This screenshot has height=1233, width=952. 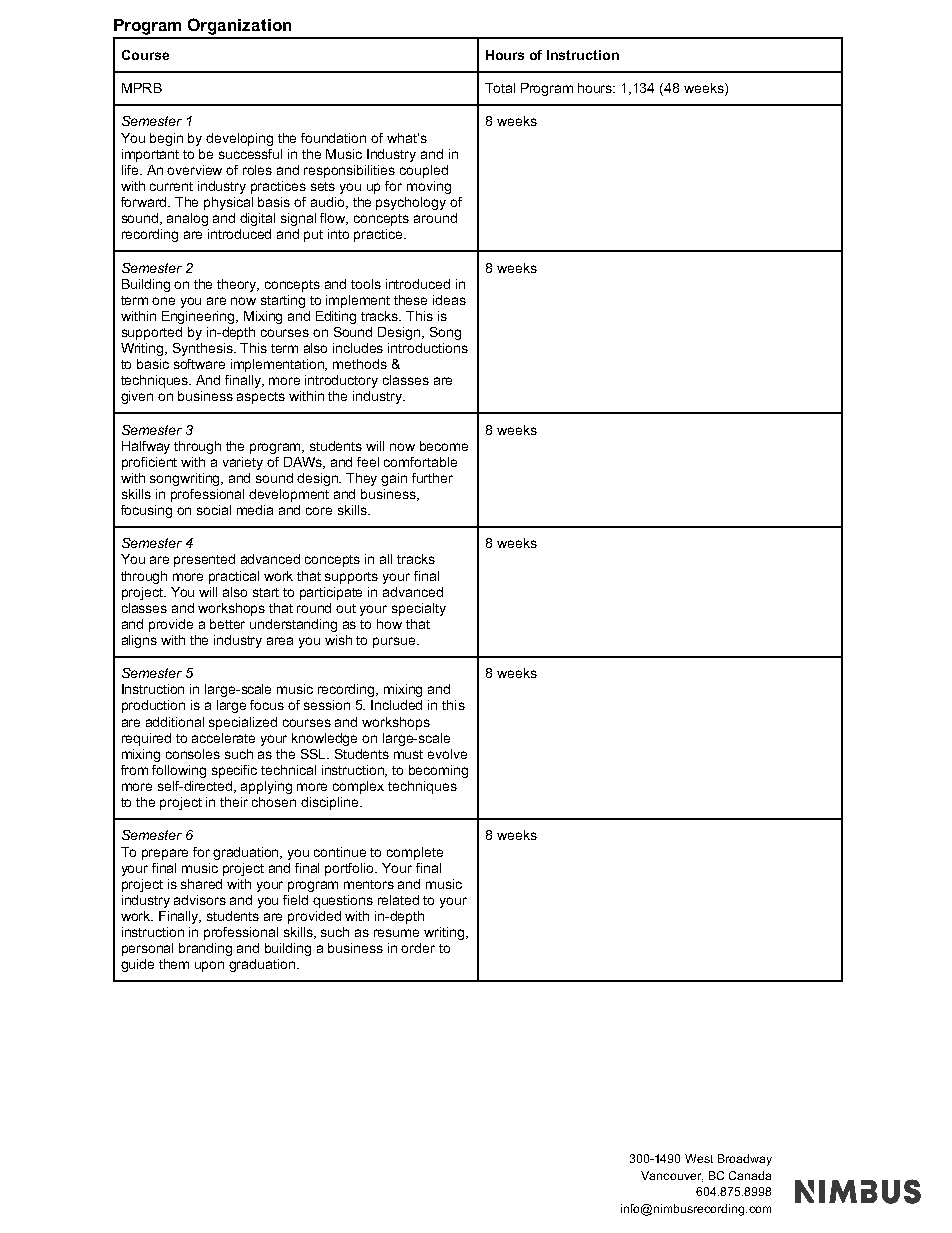 What do you see at coordinates (447, 754) in the screenshot?
I see `evolve` at bounding box center [447, 754].
